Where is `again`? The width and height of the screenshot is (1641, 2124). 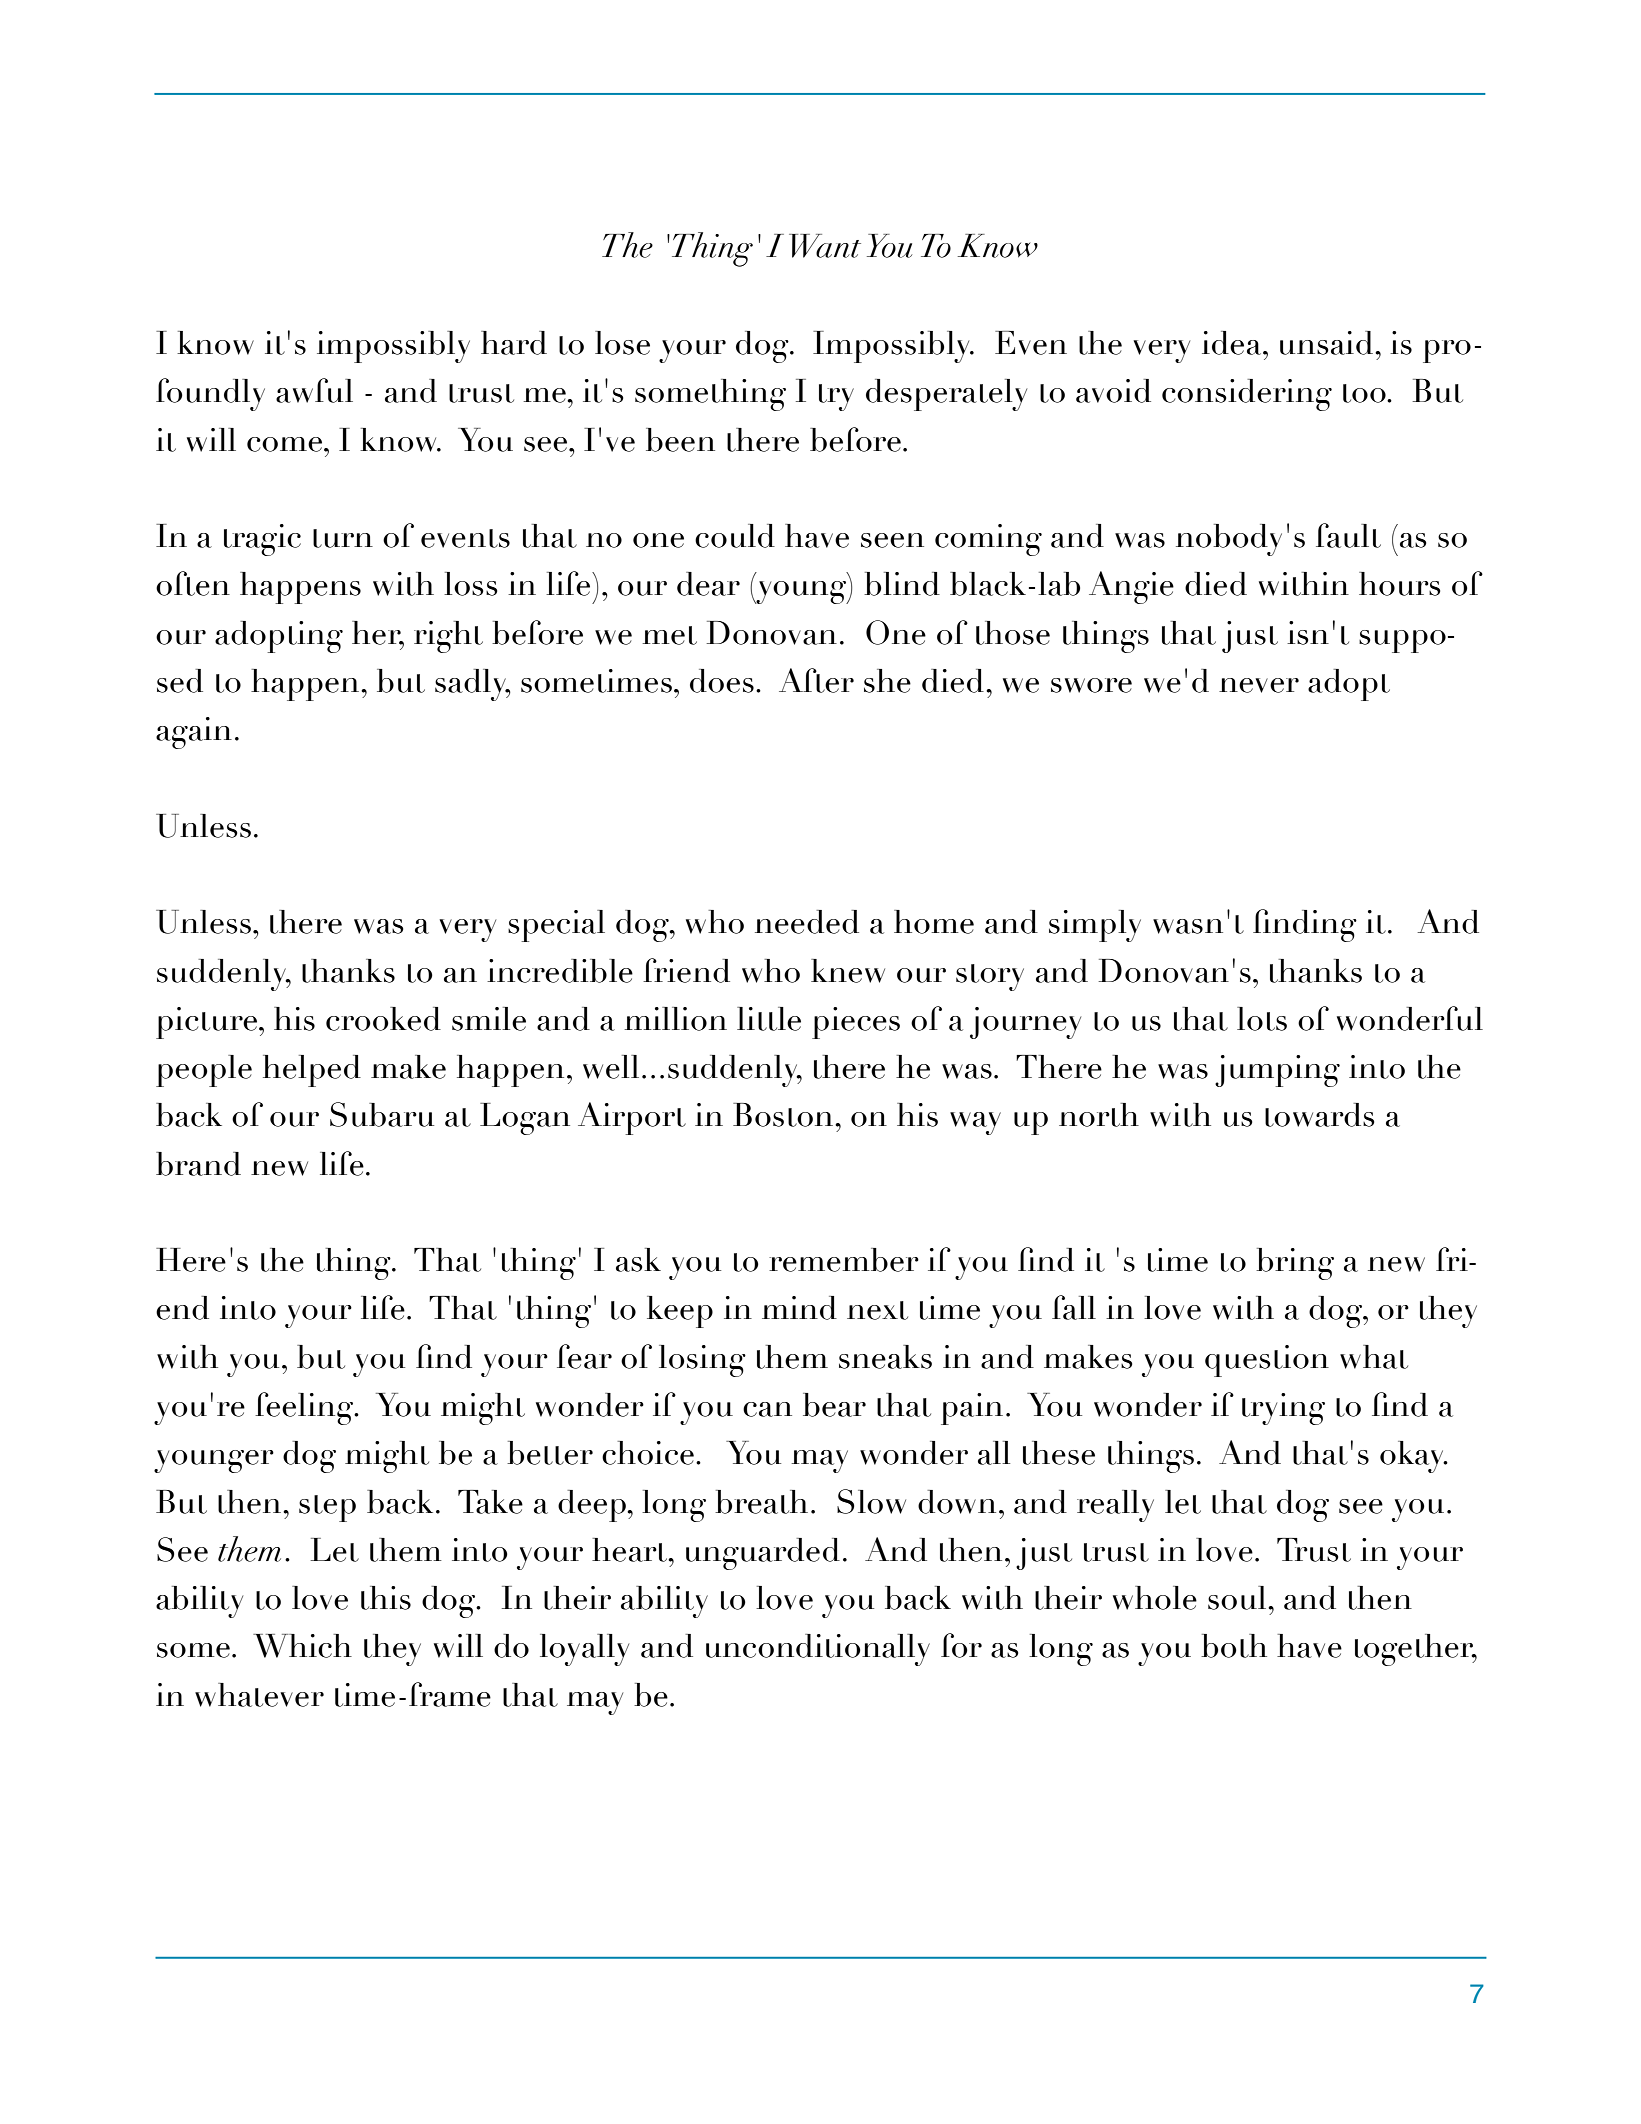 again is located at coordinates (194, 733).
